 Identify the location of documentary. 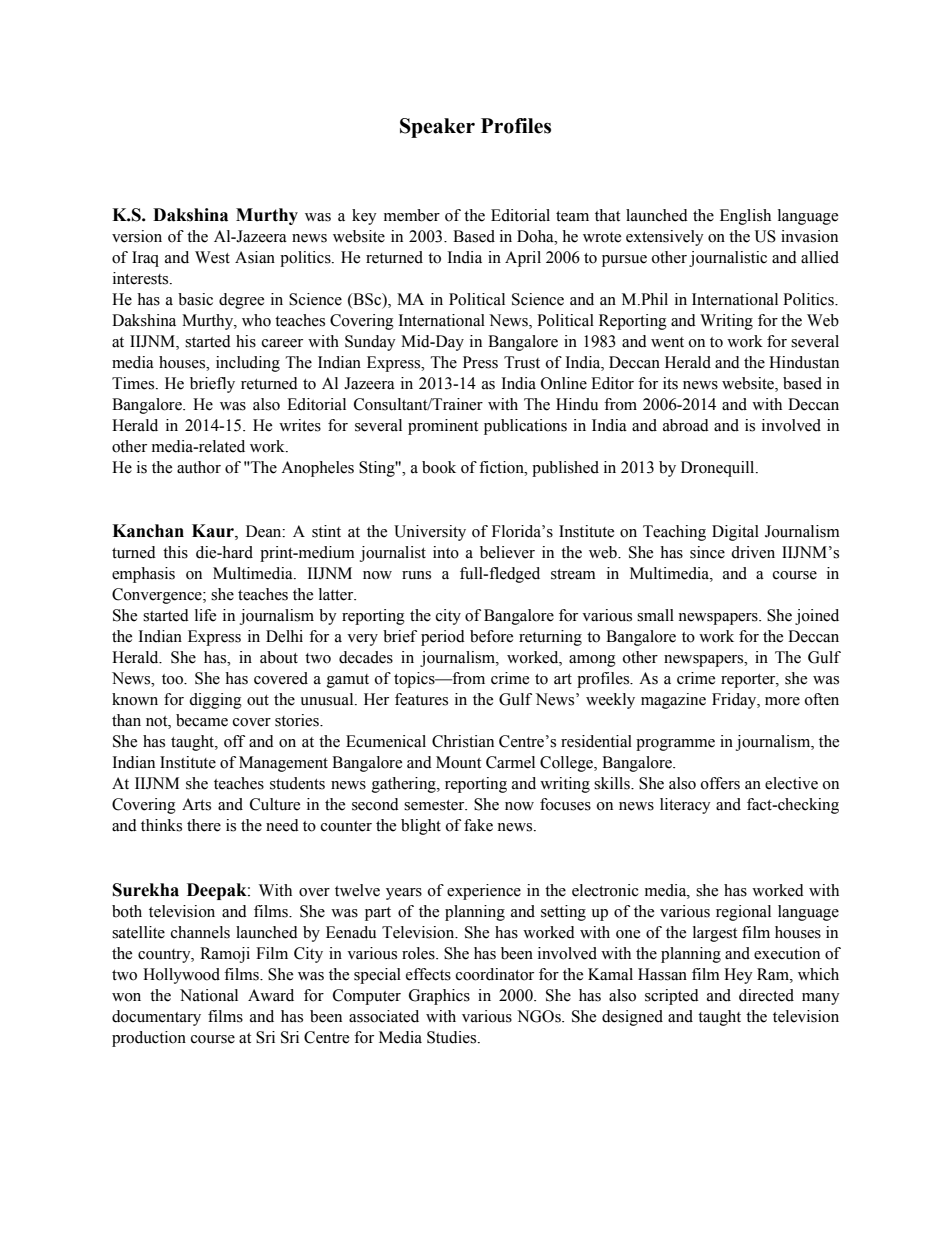
(156, 1018).
